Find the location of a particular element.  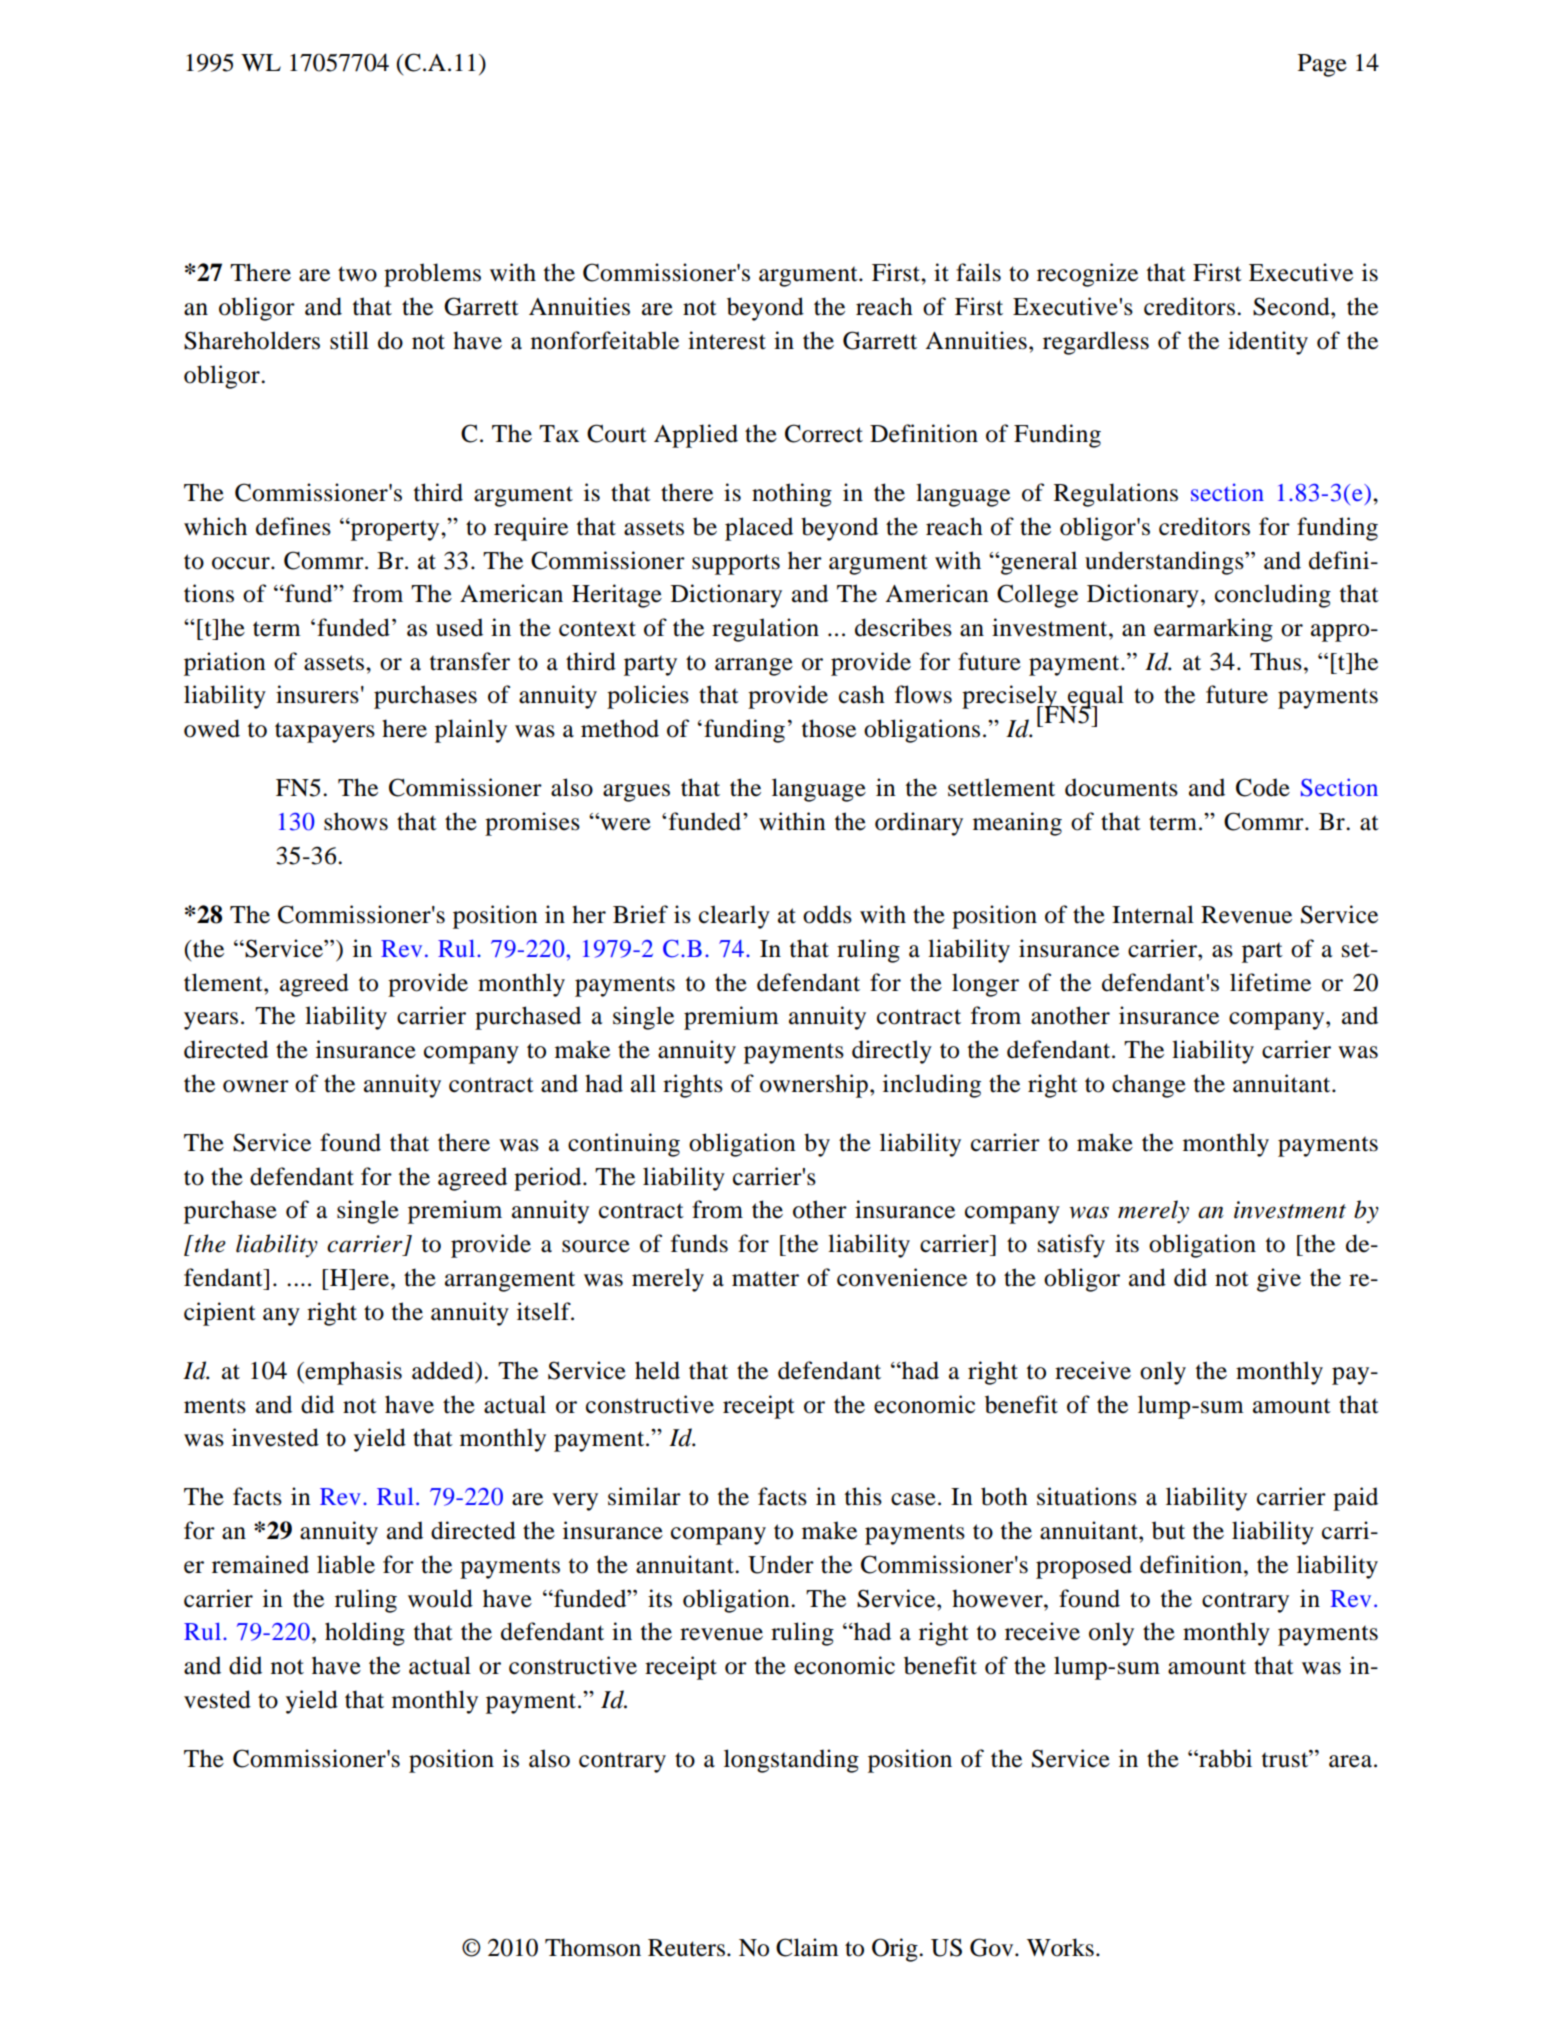

Page is located at coordinates (1322, 65).
